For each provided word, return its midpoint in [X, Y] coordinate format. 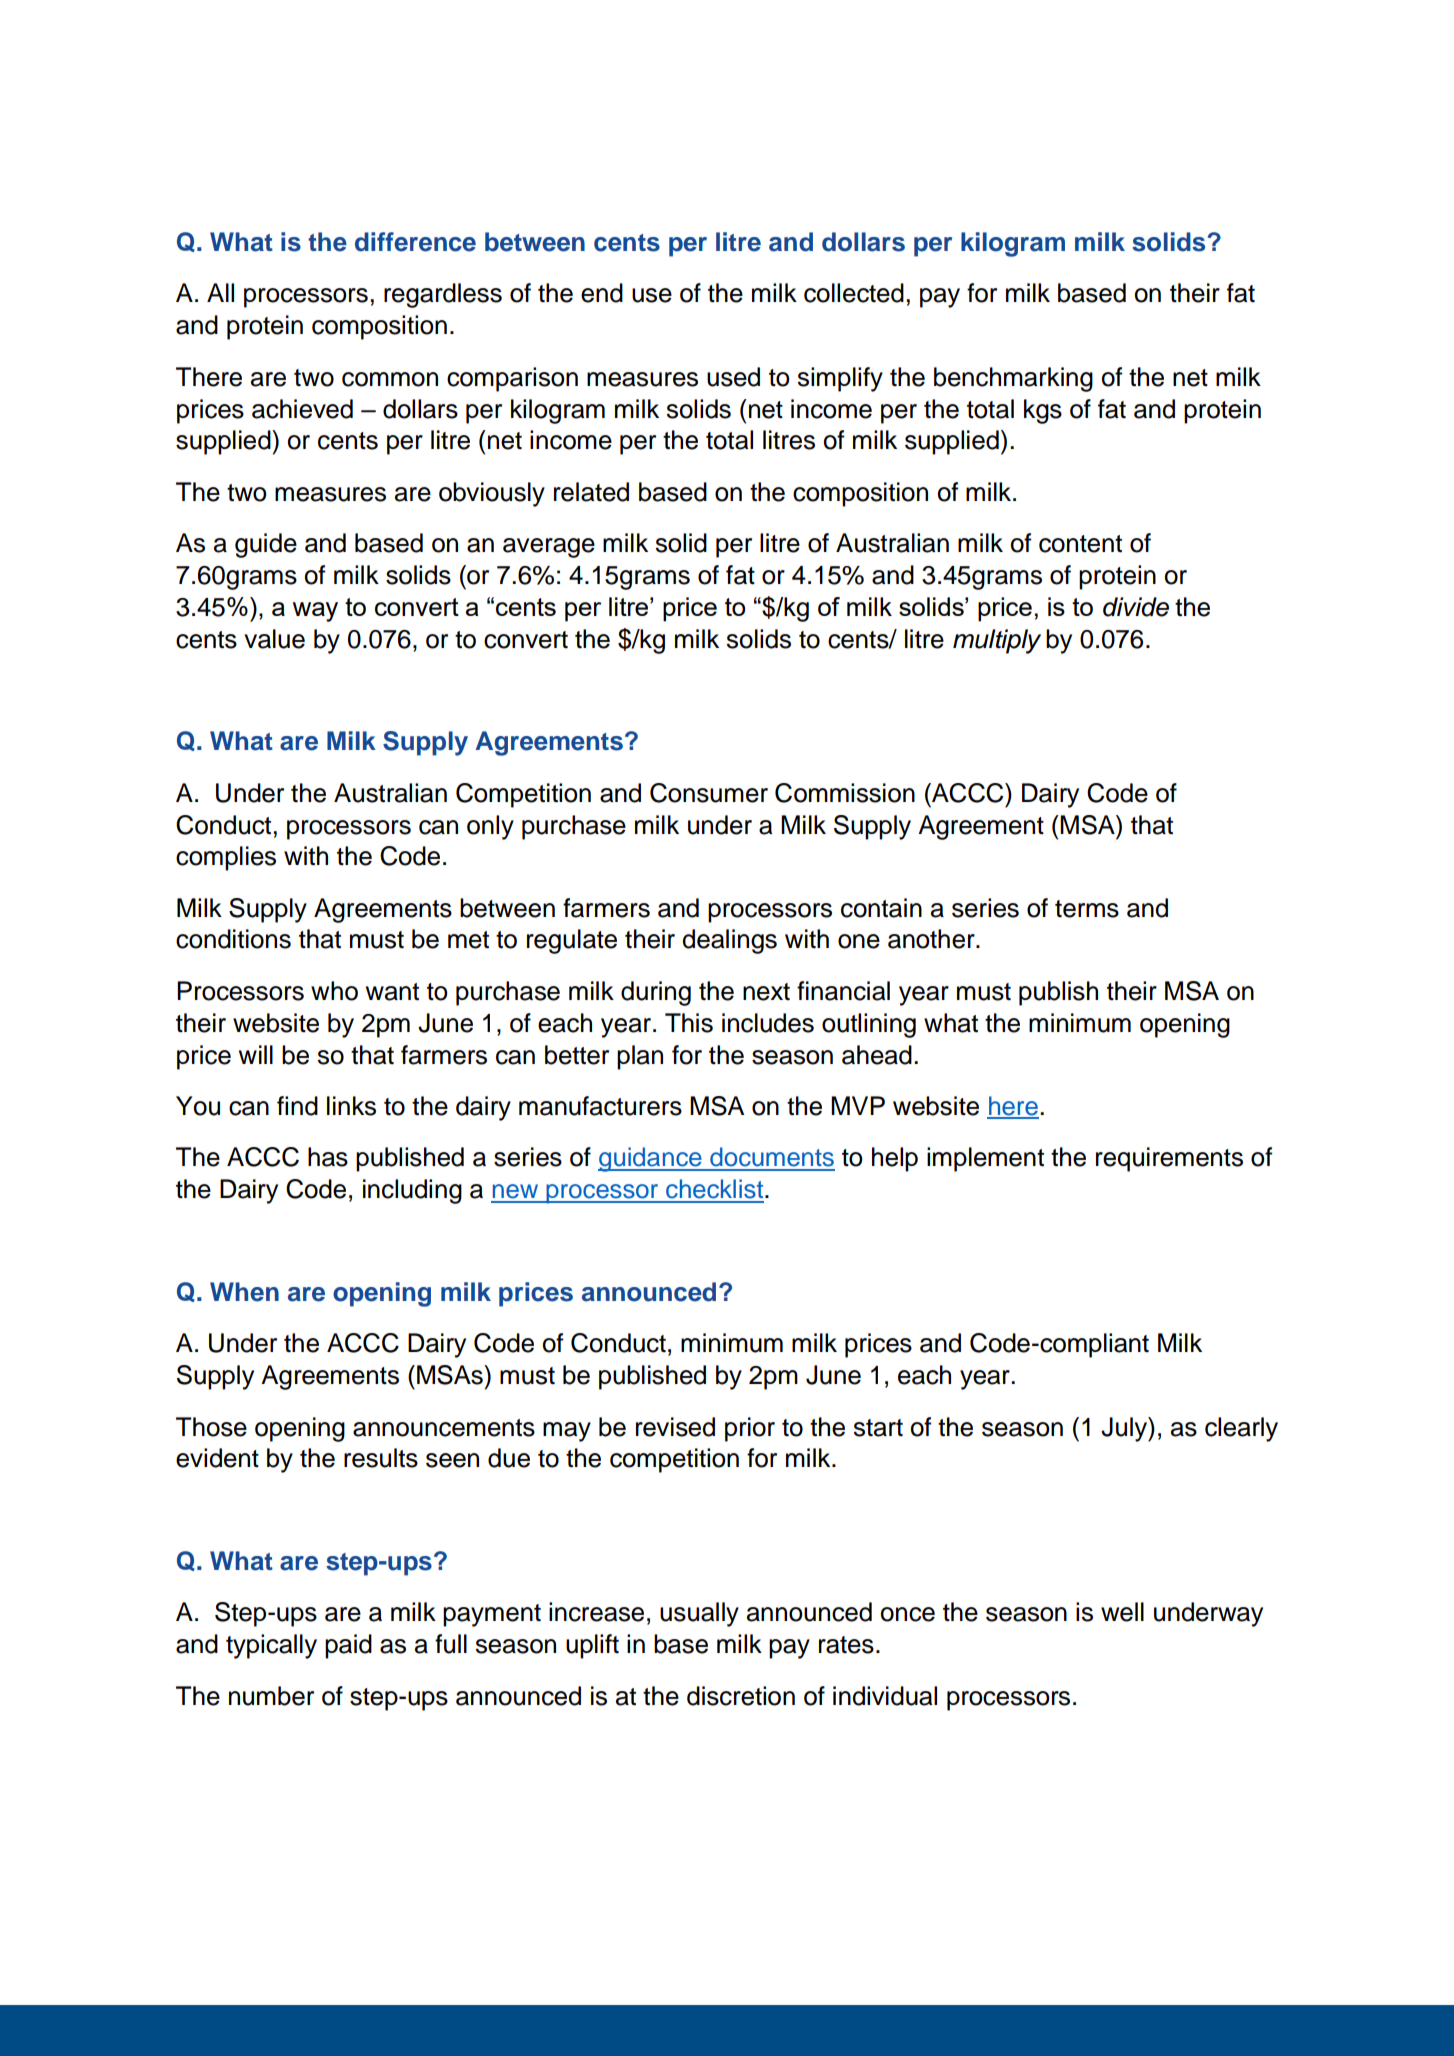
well [1122, 1612]
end [602, 293]
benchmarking [1013, 379]
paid [348, 1646]
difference [415, 242]
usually [699, 1614]
